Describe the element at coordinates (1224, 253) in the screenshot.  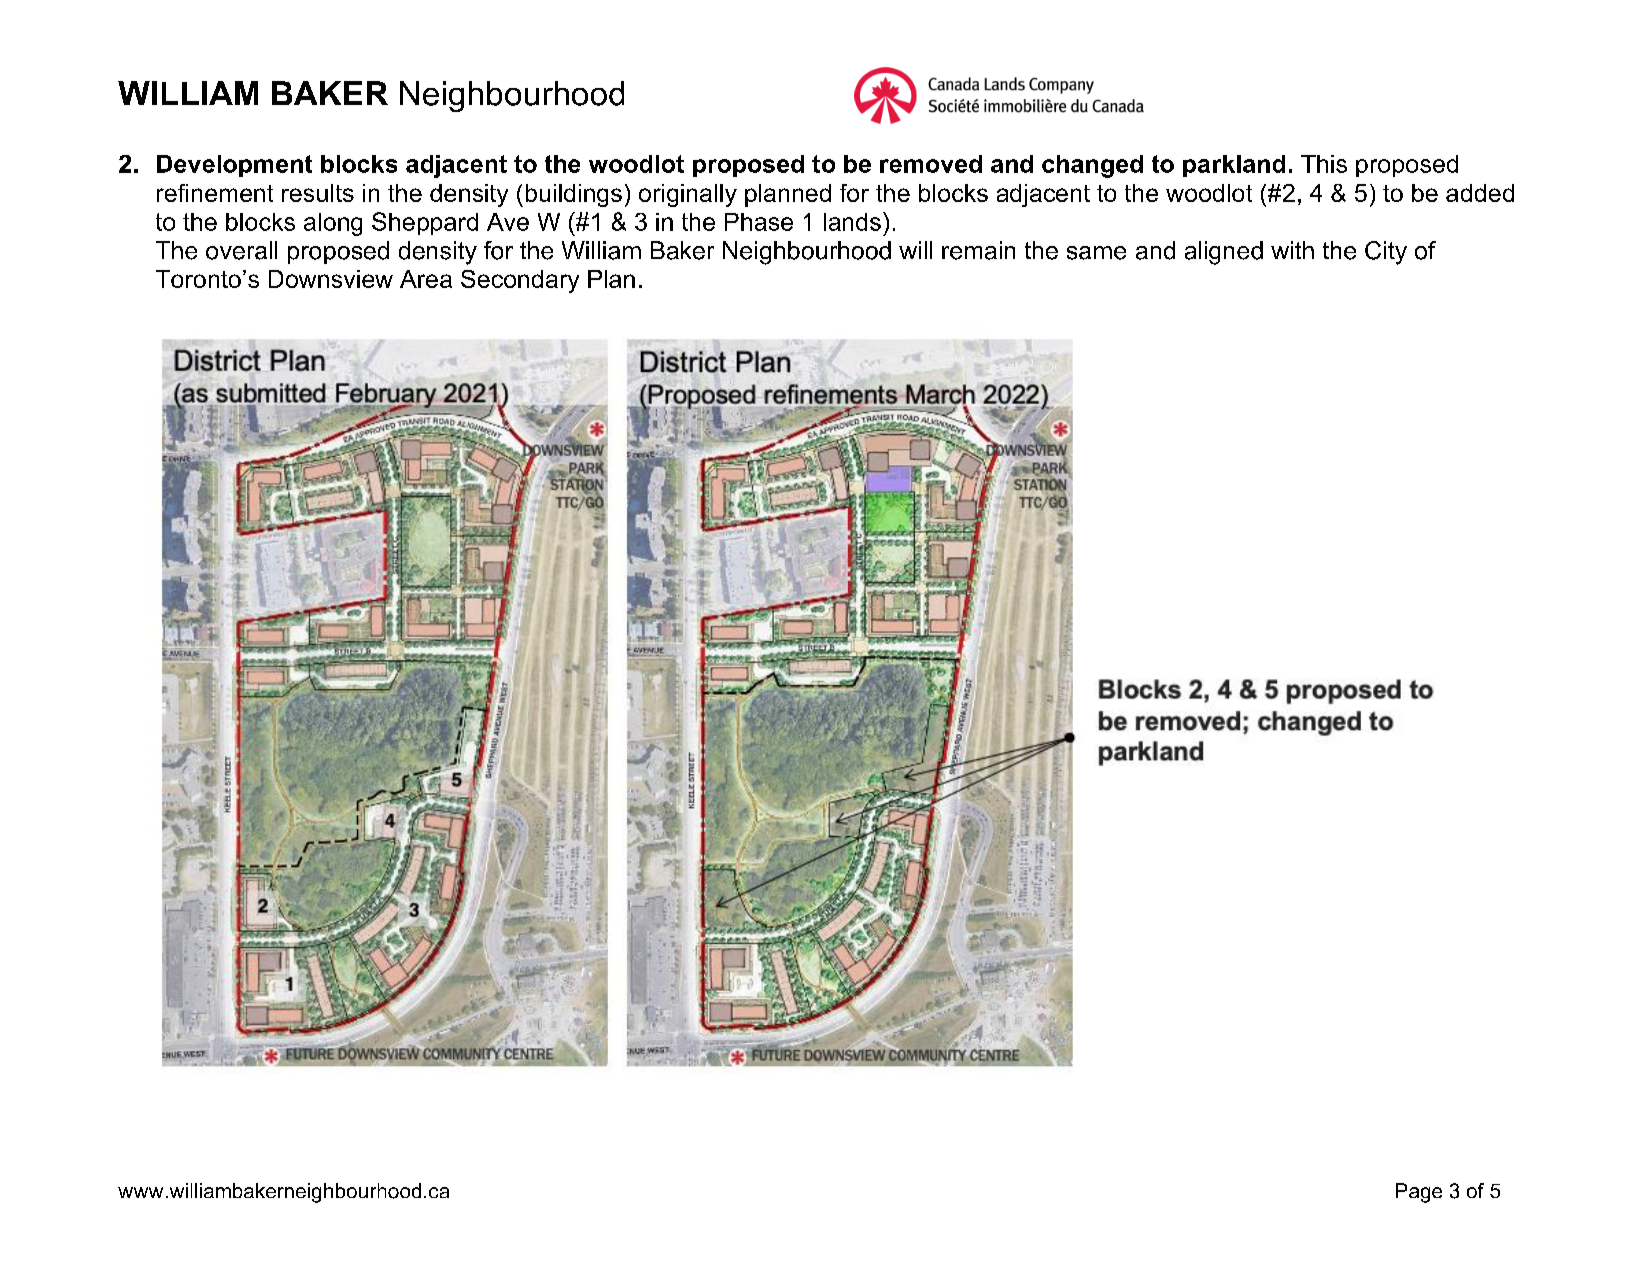
I see `aligned` at that location.
